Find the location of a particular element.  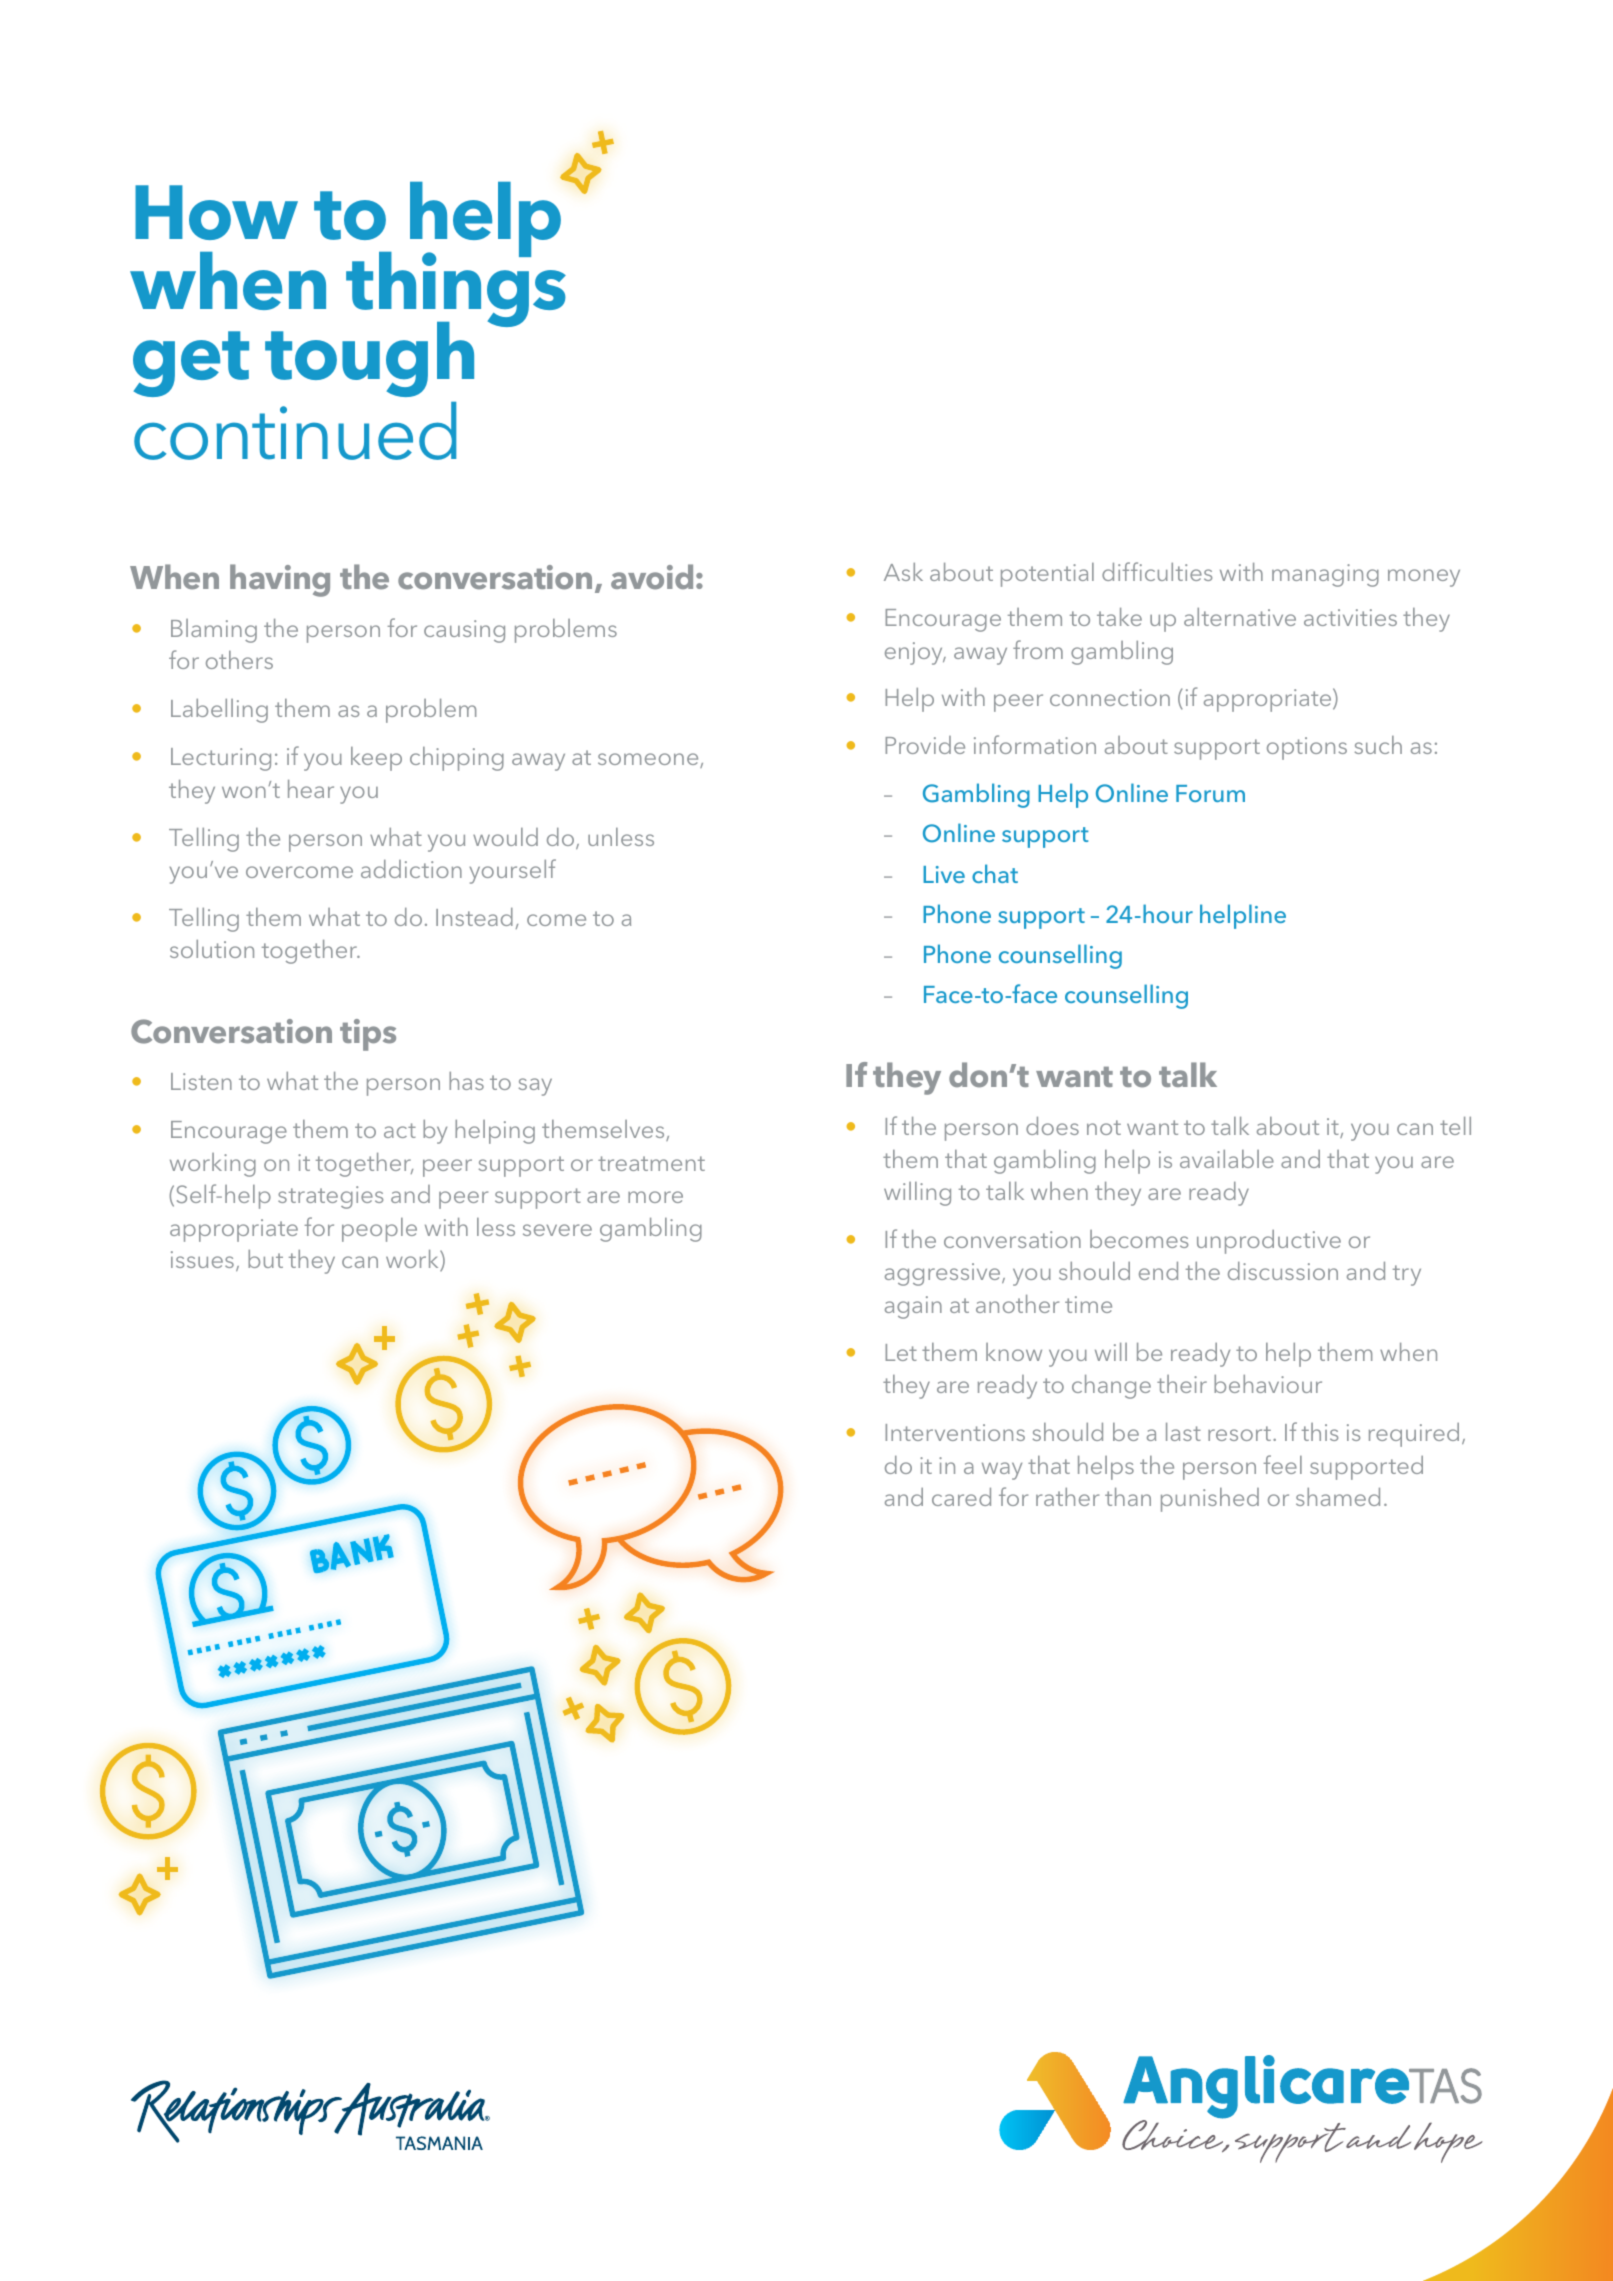

continued is located at coordinates (295, 431).
